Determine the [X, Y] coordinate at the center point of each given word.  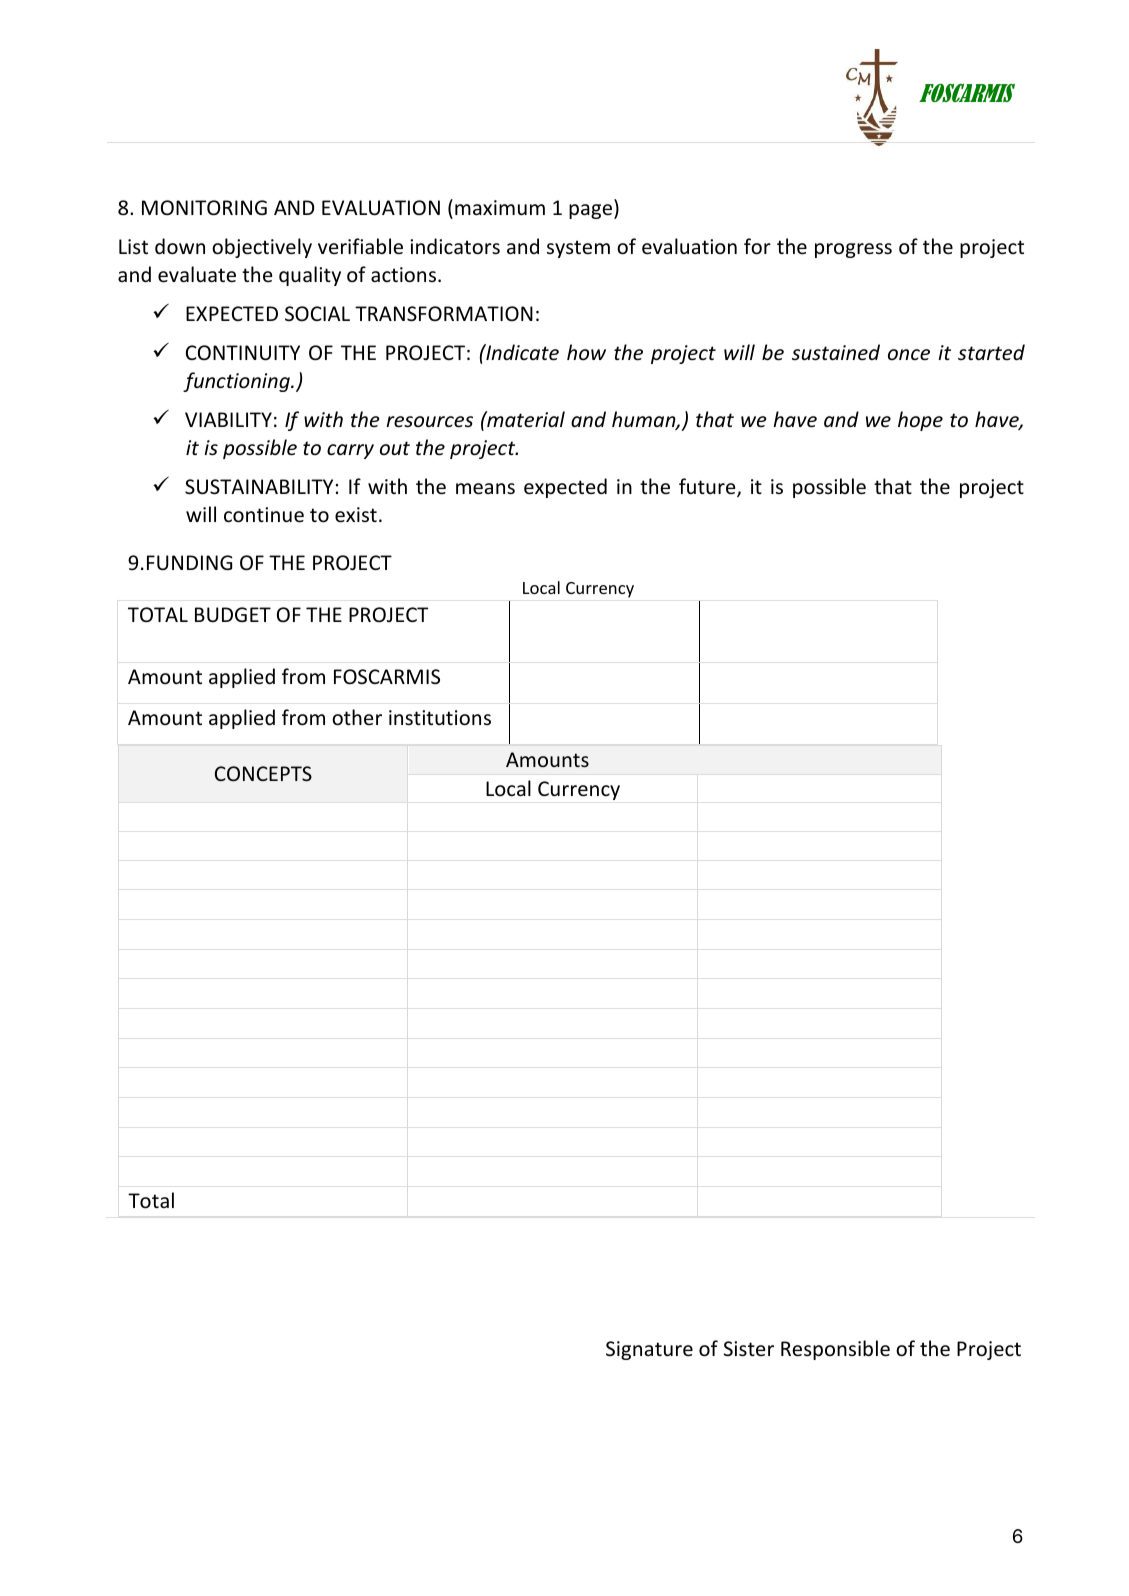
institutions [440, 718]
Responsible [835, 1350]
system [578, 249]
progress [853, 250]
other [357, 717]
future [708, 487]
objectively [262, 248]
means [485, 489]
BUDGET [233, 615]
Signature [649, 1350]
